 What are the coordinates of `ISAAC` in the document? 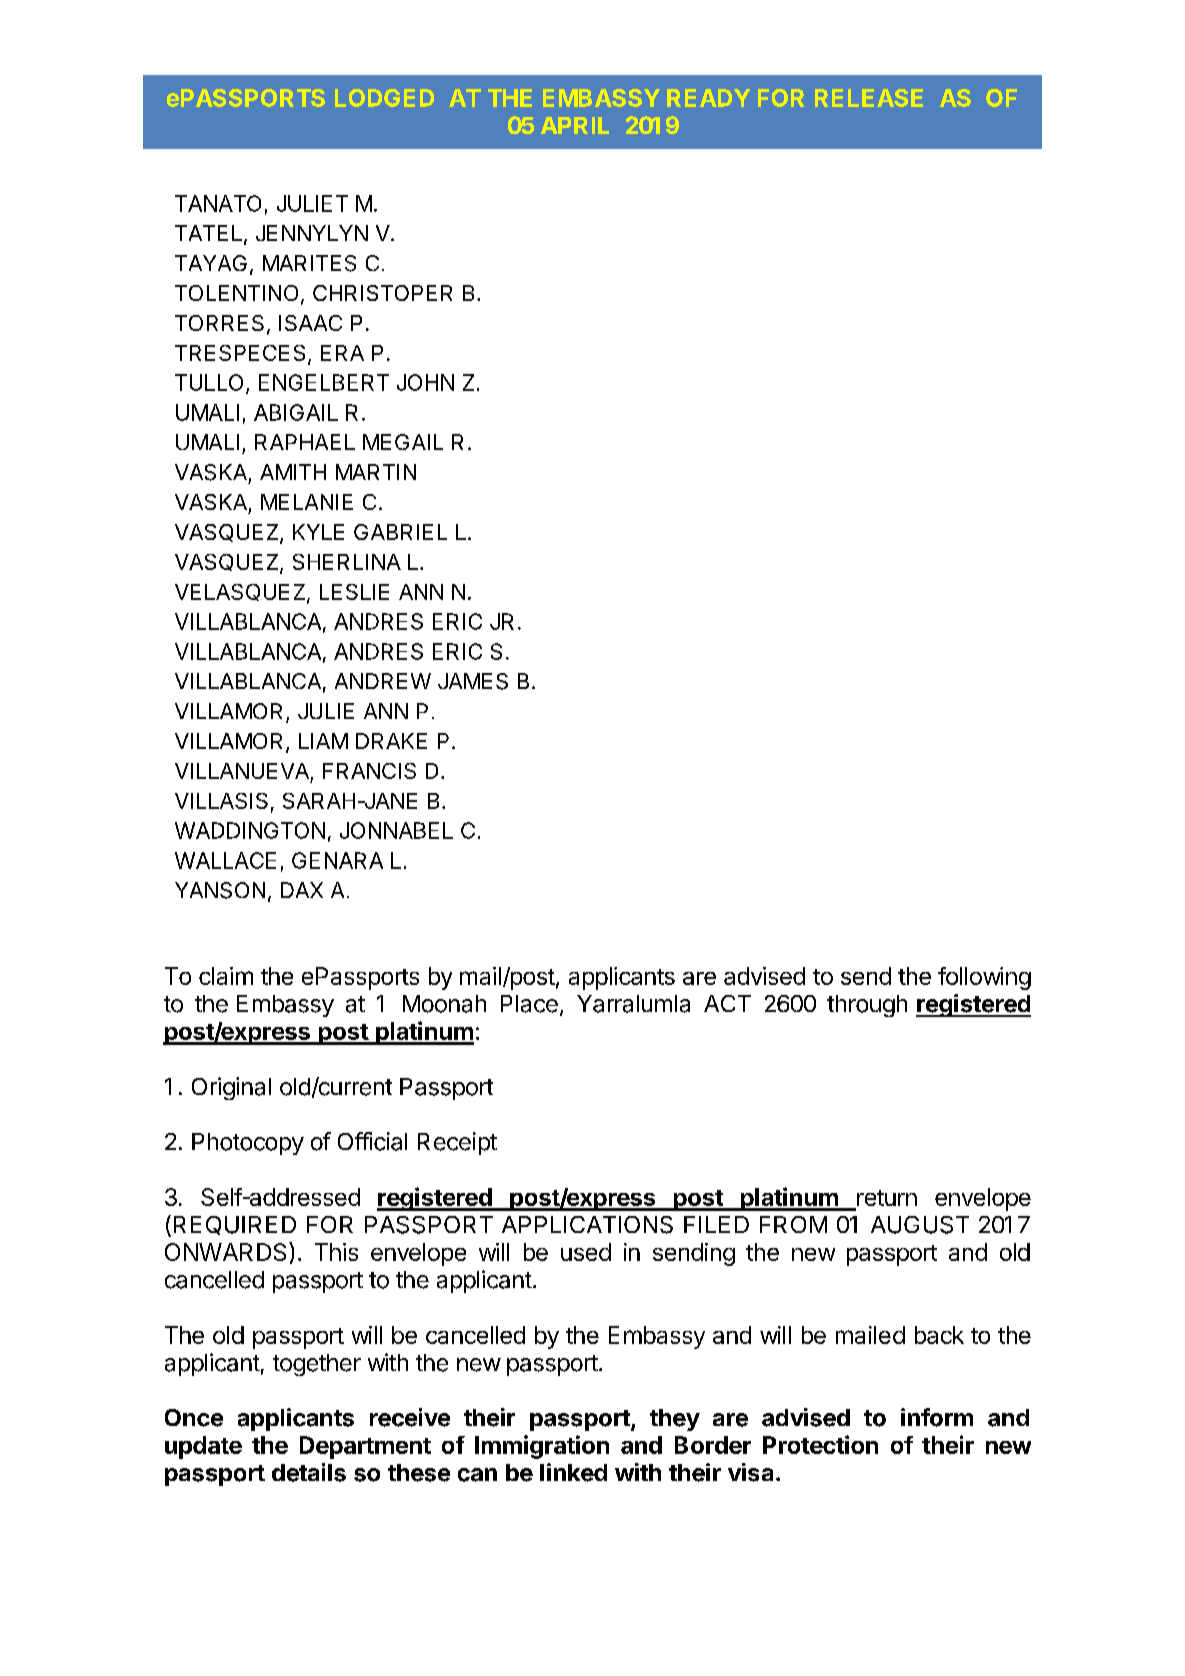 It's located at (310, 323).
